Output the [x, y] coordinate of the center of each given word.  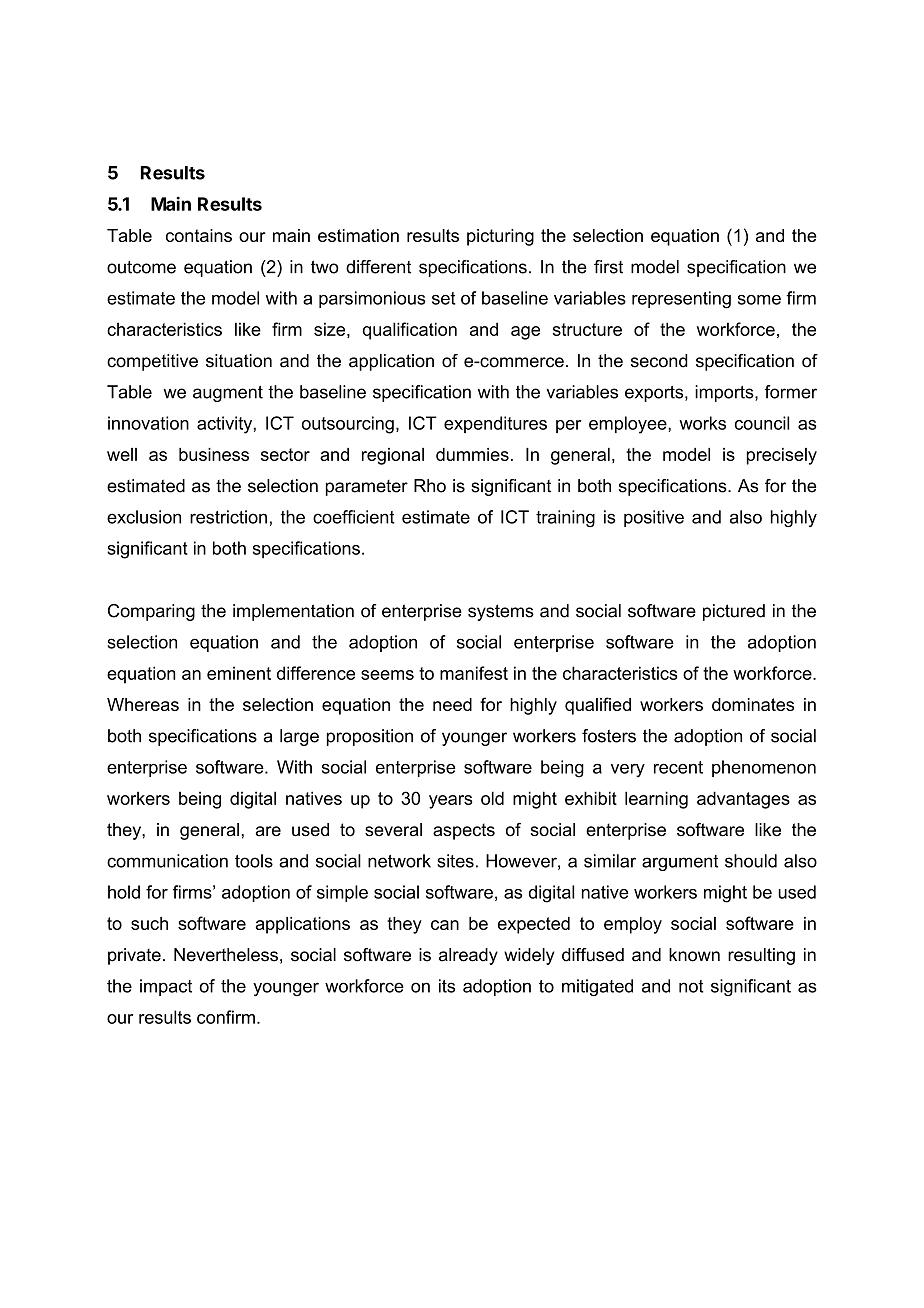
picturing [500, 237]
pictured [734, 612]
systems [501, 612]
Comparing [151, 612]
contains [199, 235]
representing [681, 300]
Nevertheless [226, 955]
